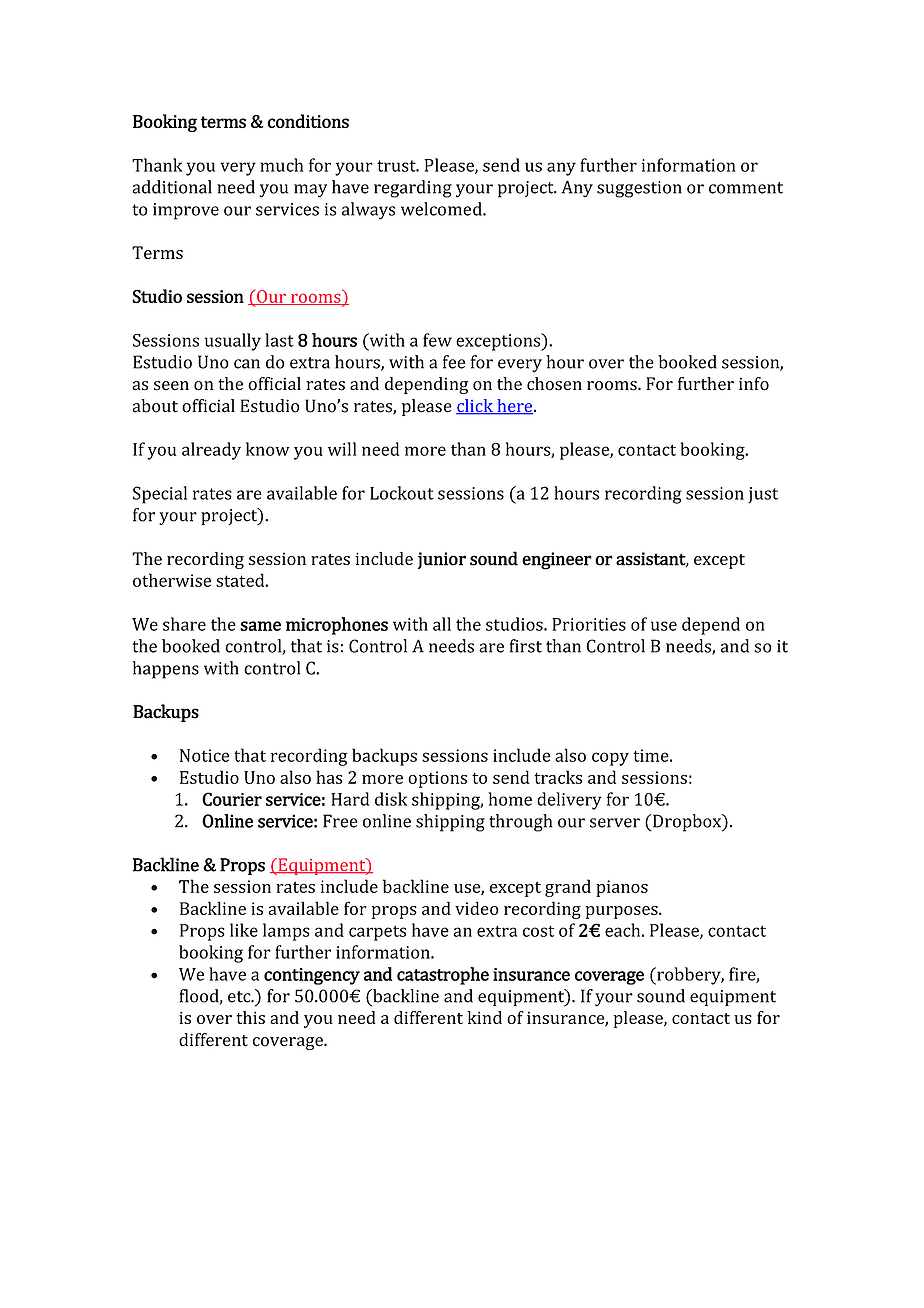 This screenshot has width=924, height=1308. I want to click on regarding, so click(413, 189).
